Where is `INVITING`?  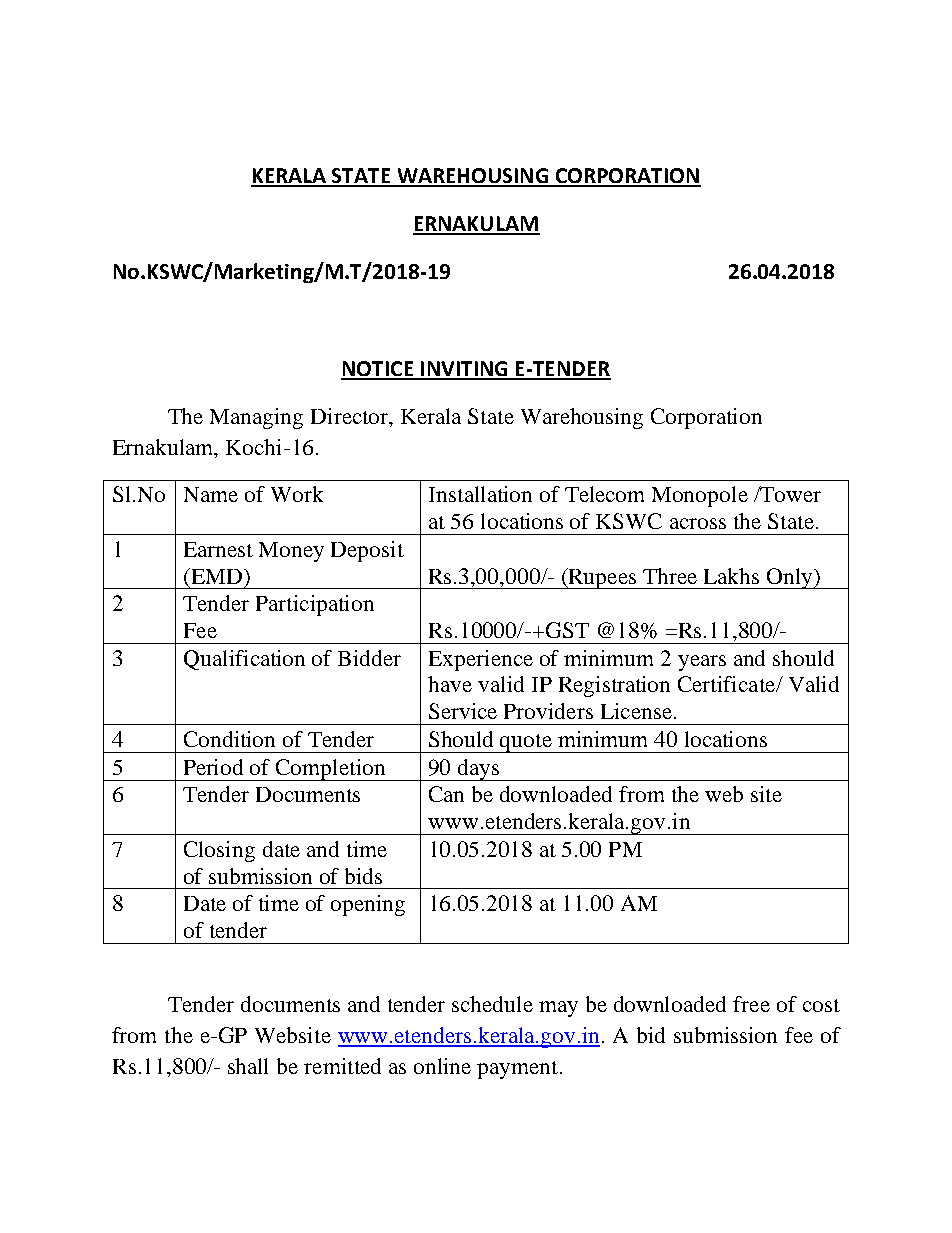
INVITING is located at coordinates (464, 370).
